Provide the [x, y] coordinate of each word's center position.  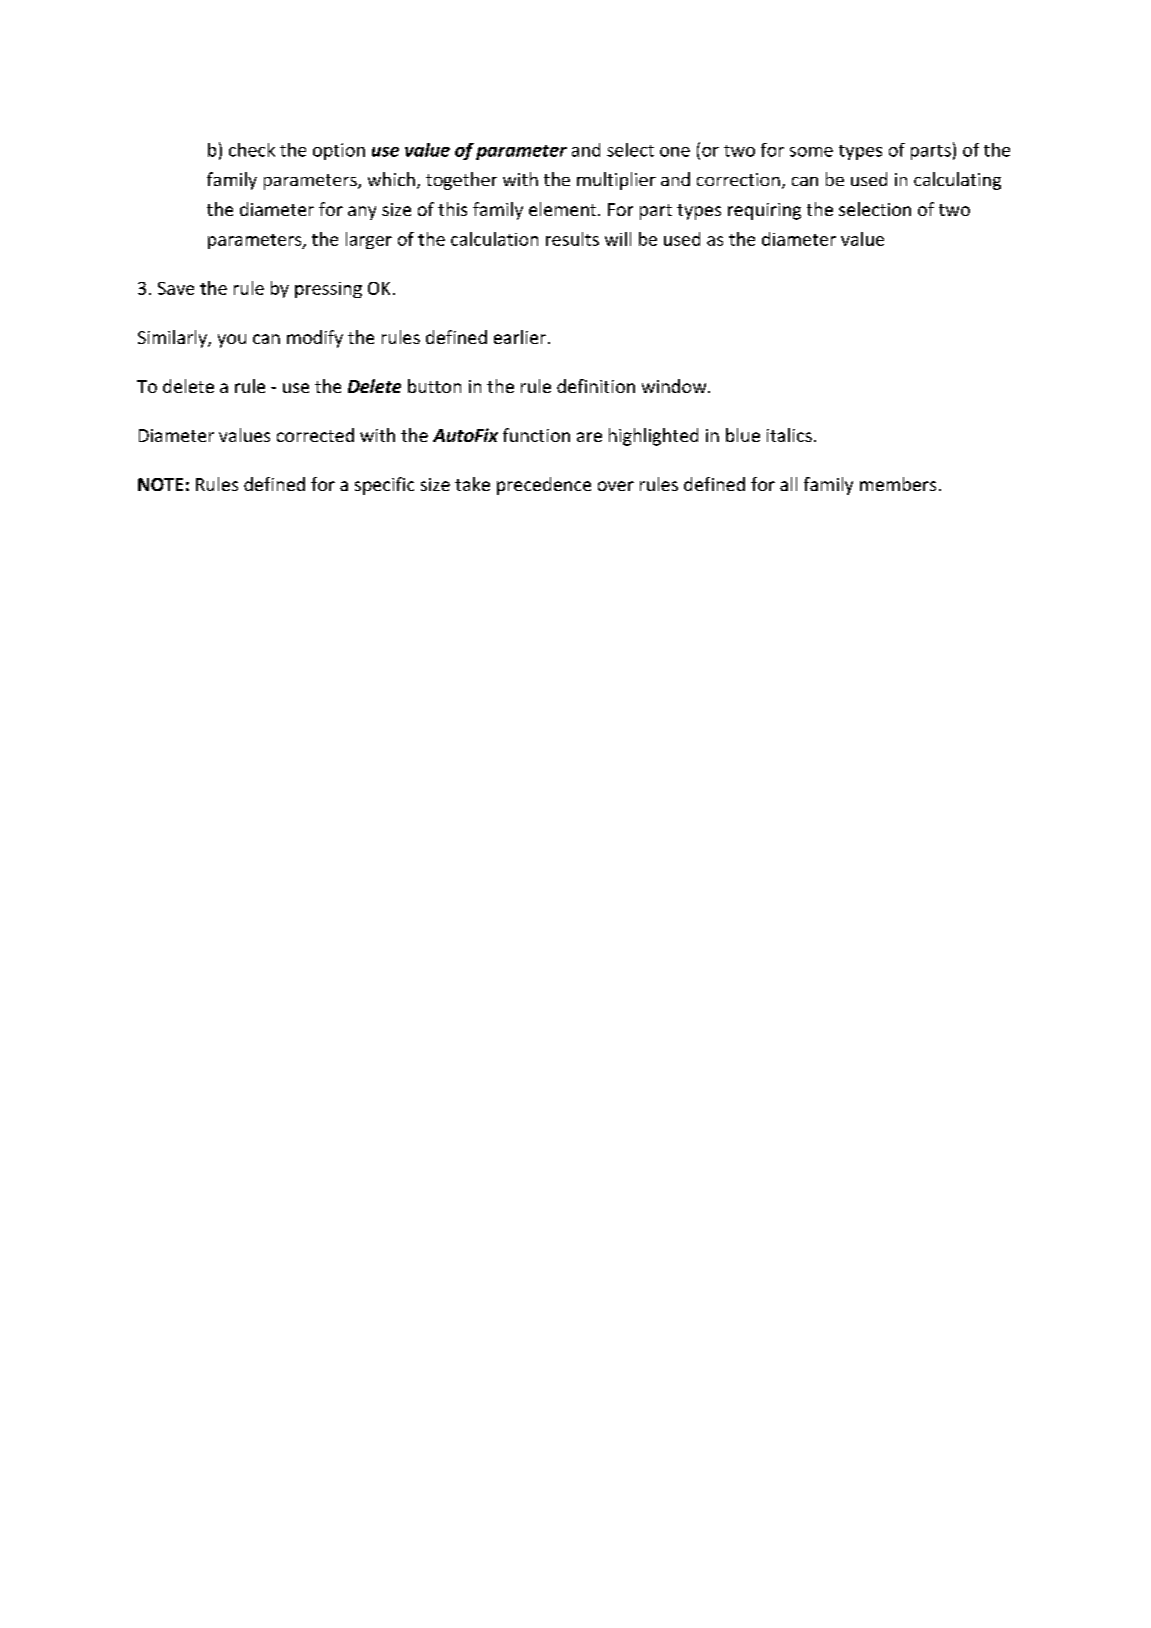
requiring [764, 211]
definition [596, 386]
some [811, 152]
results [572, 239]
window [675, 386]
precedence [544, 486]
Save [176, 288]
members [898, 484]
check [252, 150]
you [232, 341]
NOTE [160, 484]
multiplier [616, 181]
